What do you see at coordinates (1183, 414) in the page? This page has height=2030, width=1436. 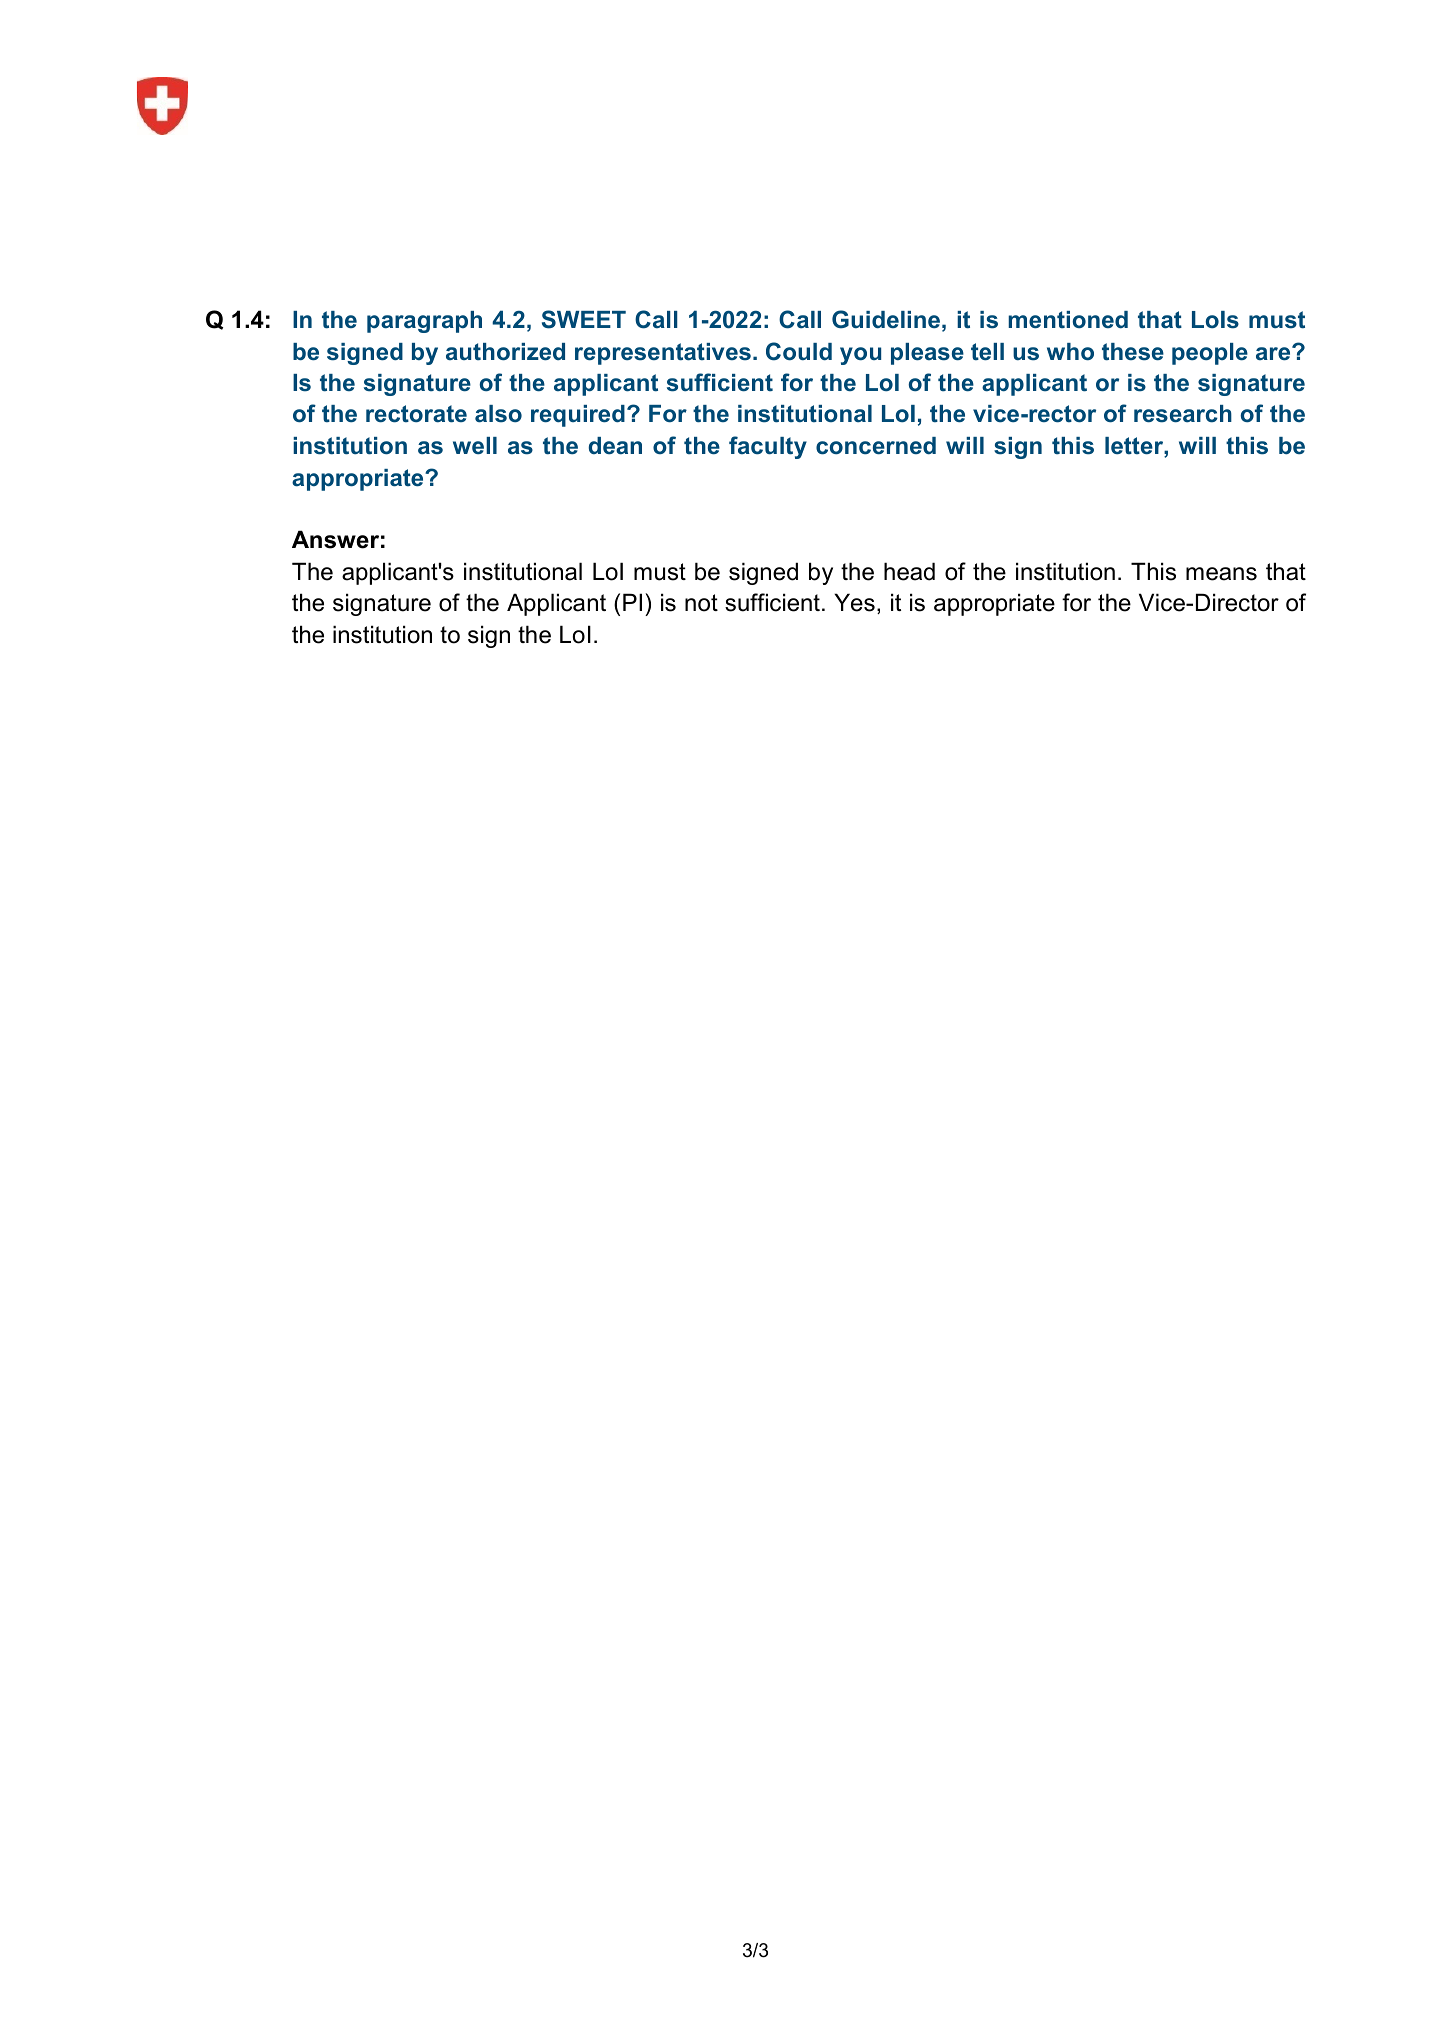 I see `research` at bounding box center [1183, 414].
